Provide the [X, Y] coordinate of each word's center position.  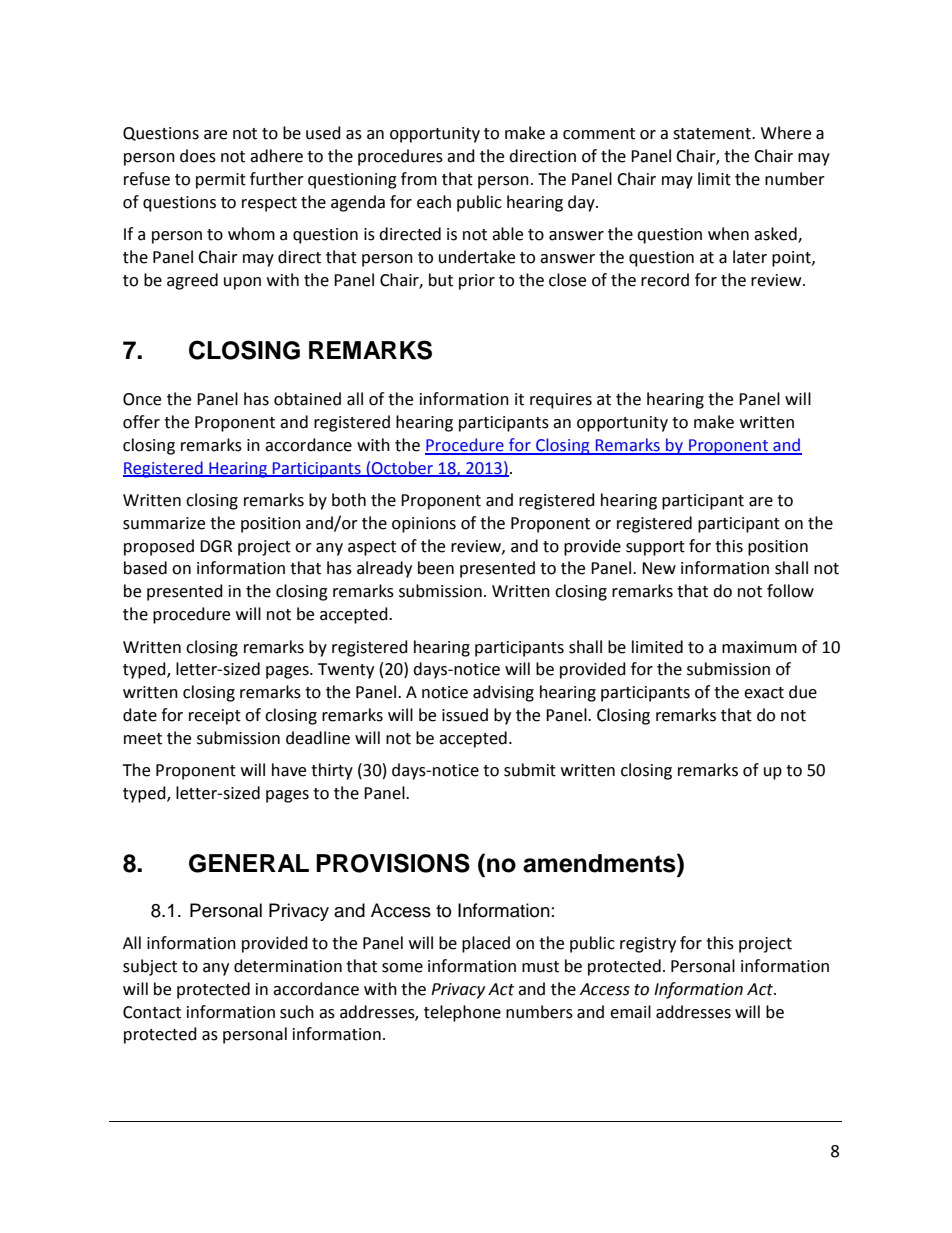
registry [648, 945]
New [659, 568]
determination [288, 966]
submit [530, 770]
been [436, 568]
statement [713, 134]
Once [142, 399]
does [198, 156]
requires [561, 401]
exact [764, 693]
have [289, 770]
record [665, 280]
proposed [159, 547]
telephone [462, 1013]
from [419, 179]
